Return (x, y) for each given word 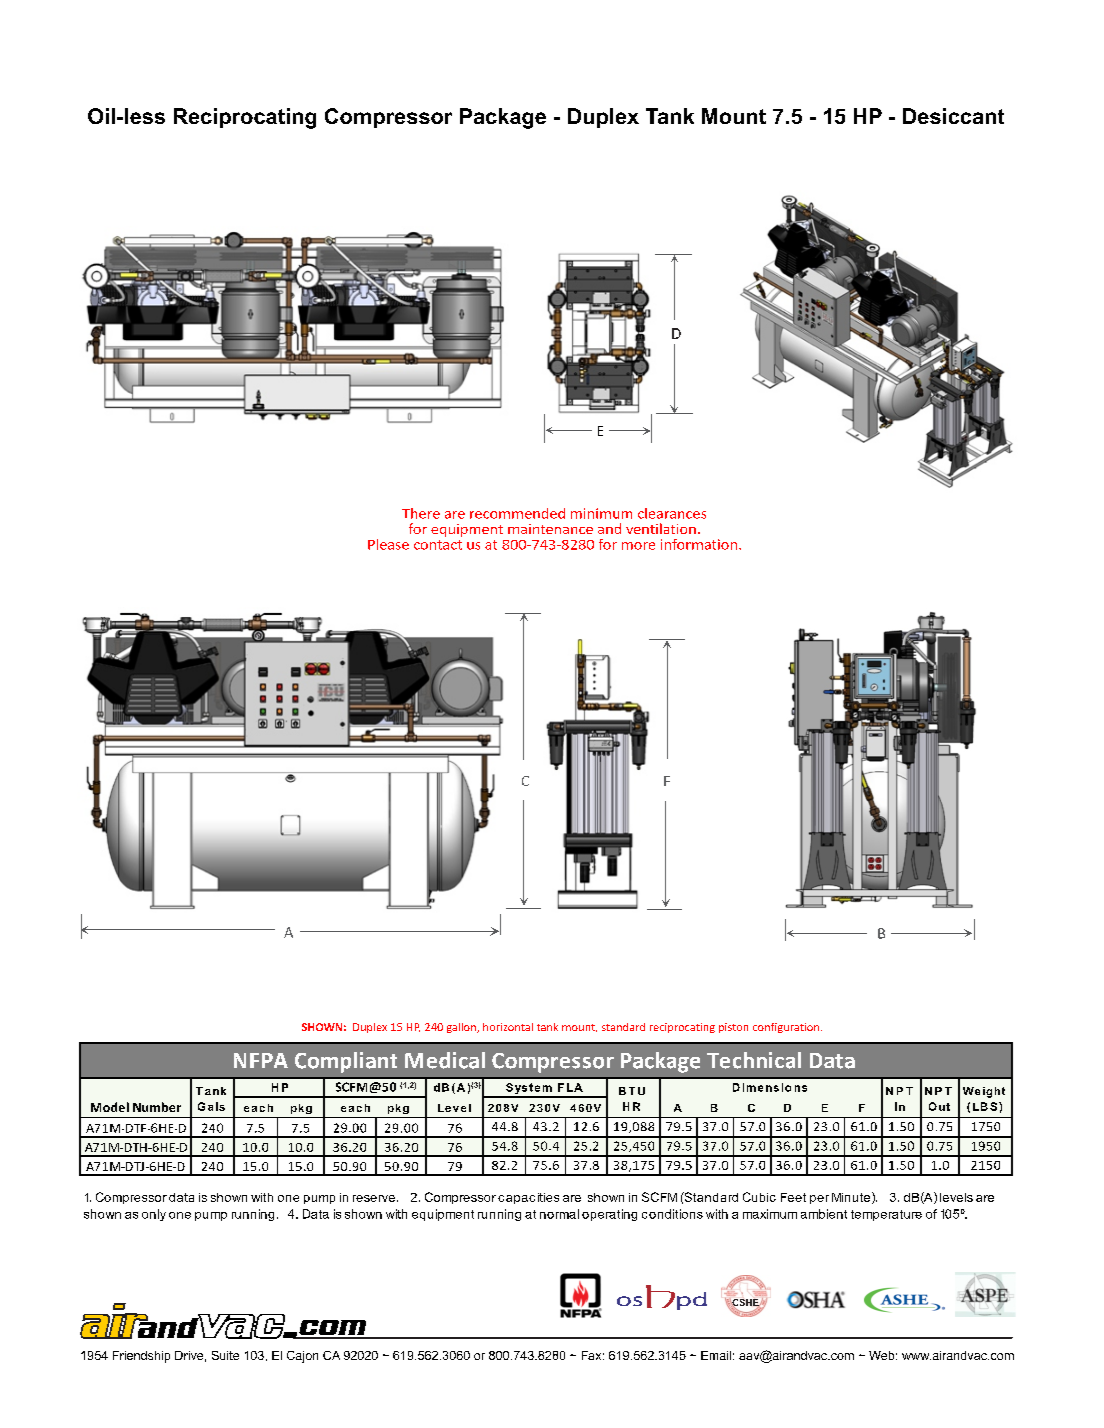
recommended (517, 513)
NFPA (261, 1060)
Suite (225, 1355)
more (638, 546)
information (699, 544)
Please (388, 544)
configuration (786, 1028)
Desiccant (953, 116)
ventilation (661, 528)
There (421, 513)
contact (438, 545)
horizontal (508, 1027)
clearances (672, 513)
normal (559, 1214)
